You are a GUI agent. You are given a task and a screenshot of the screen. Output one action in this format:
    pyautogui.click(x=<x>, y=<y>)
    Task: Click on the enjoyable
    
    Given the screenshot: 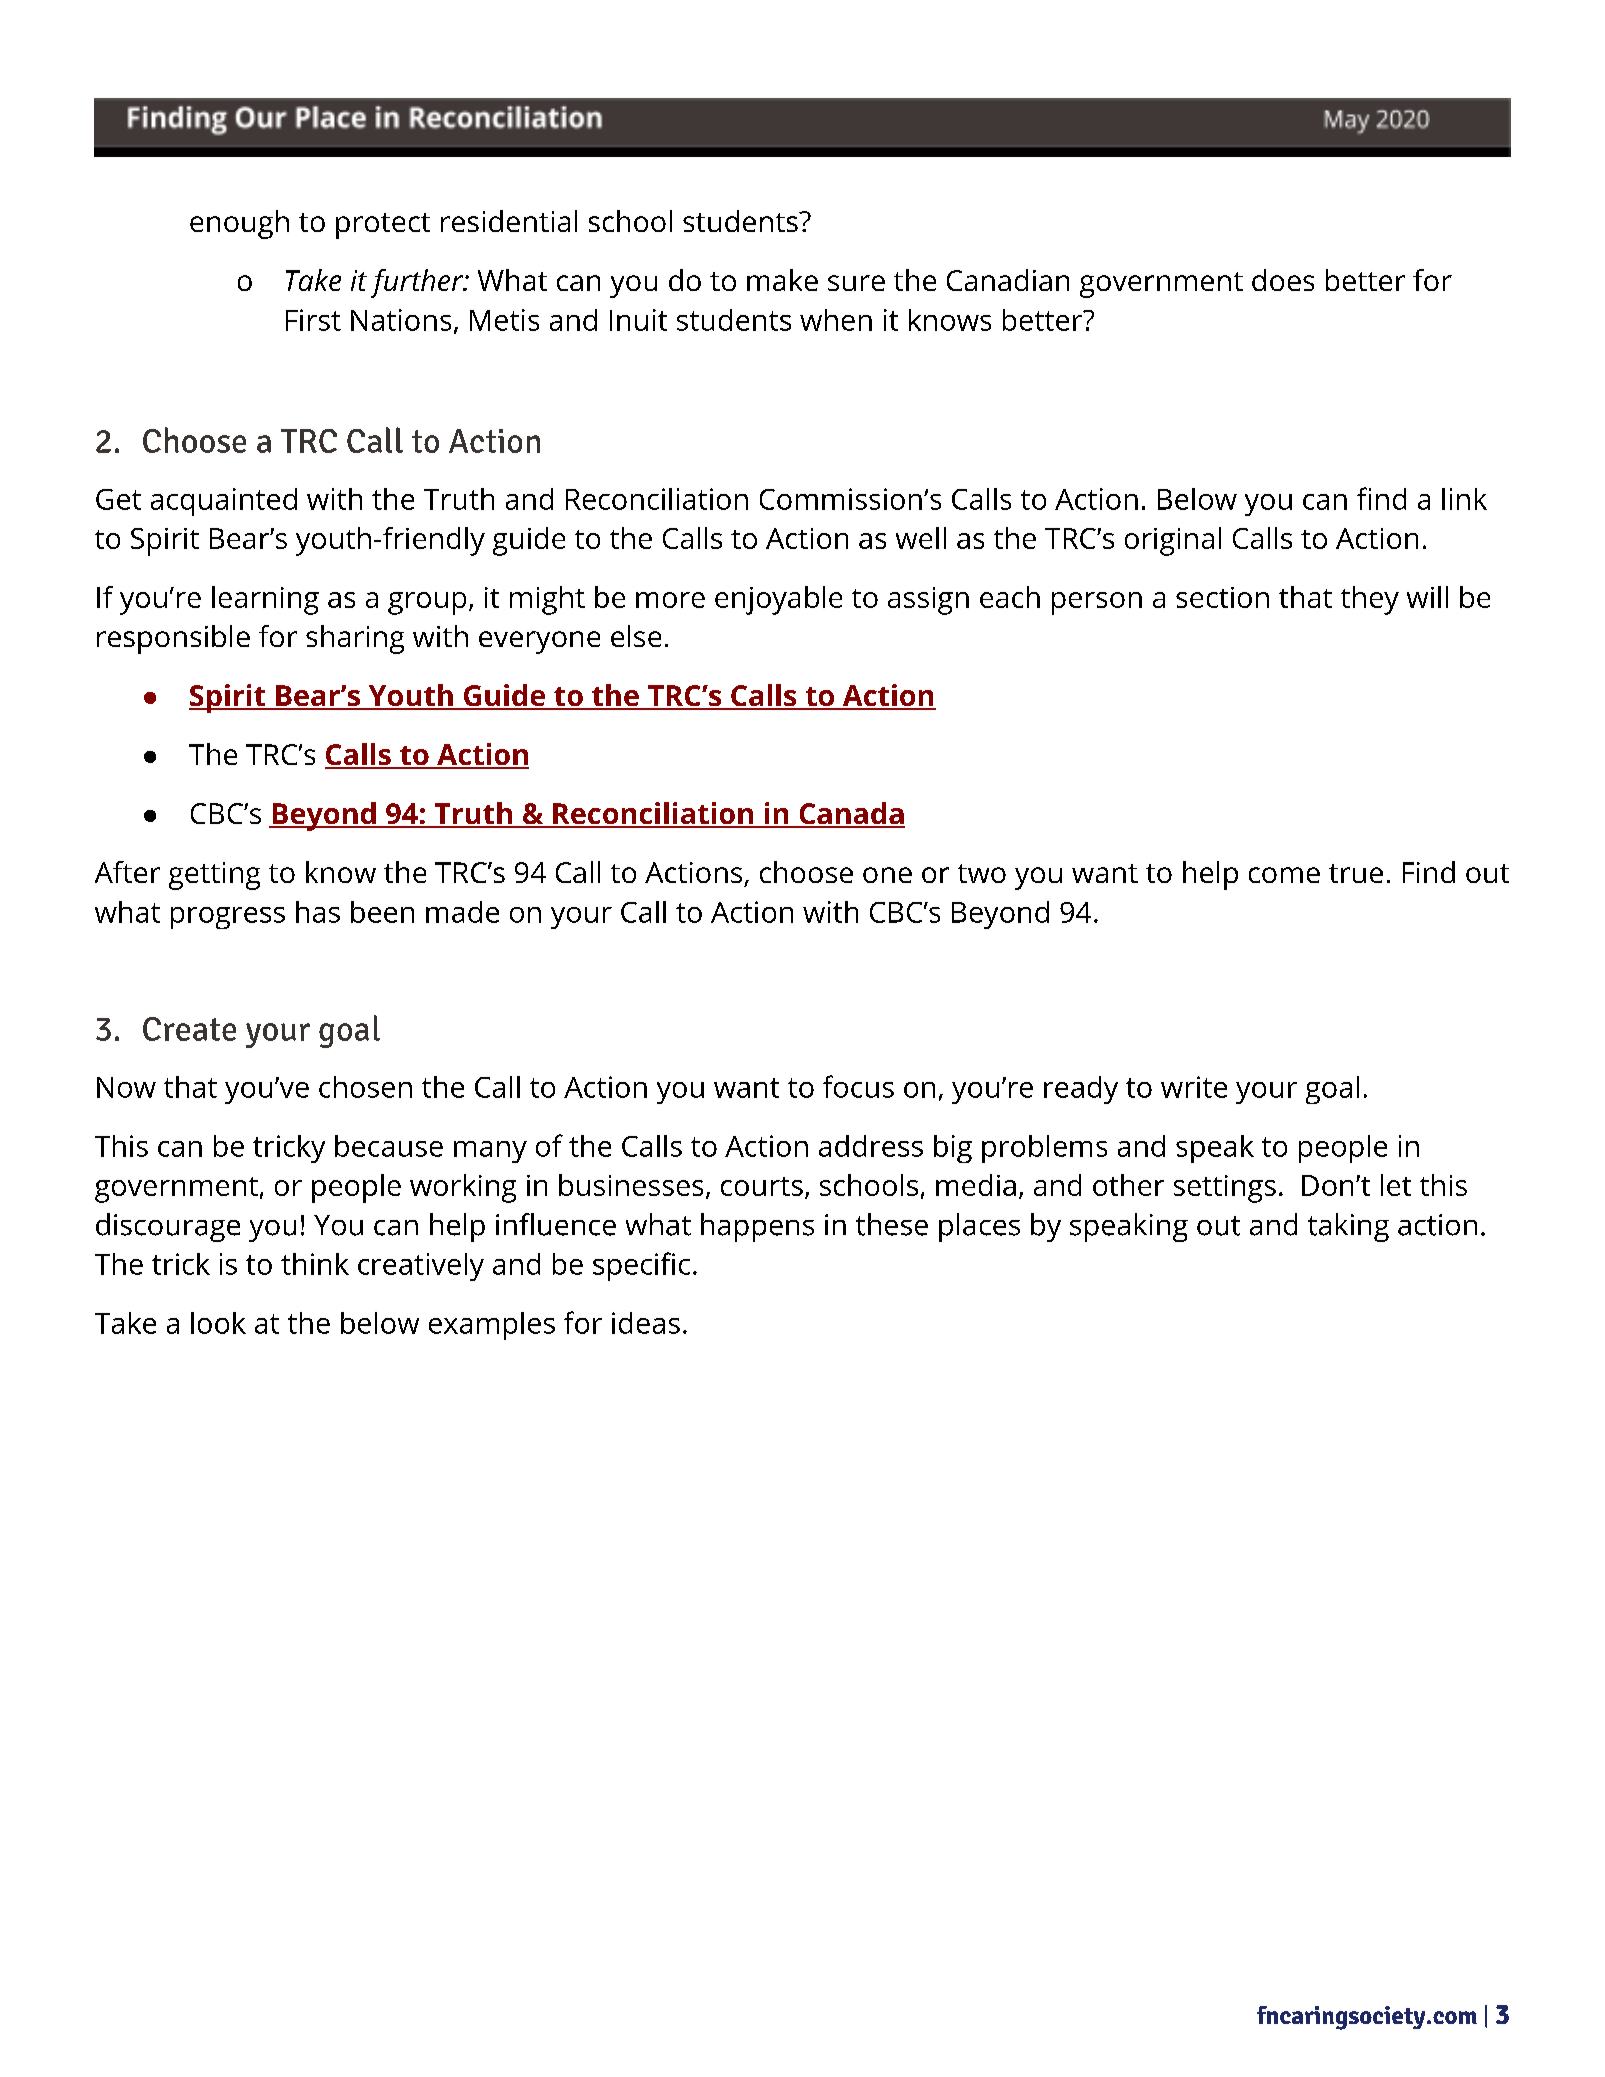 What is the action you would take?
    pyautogui.click(x=778, y=600)
